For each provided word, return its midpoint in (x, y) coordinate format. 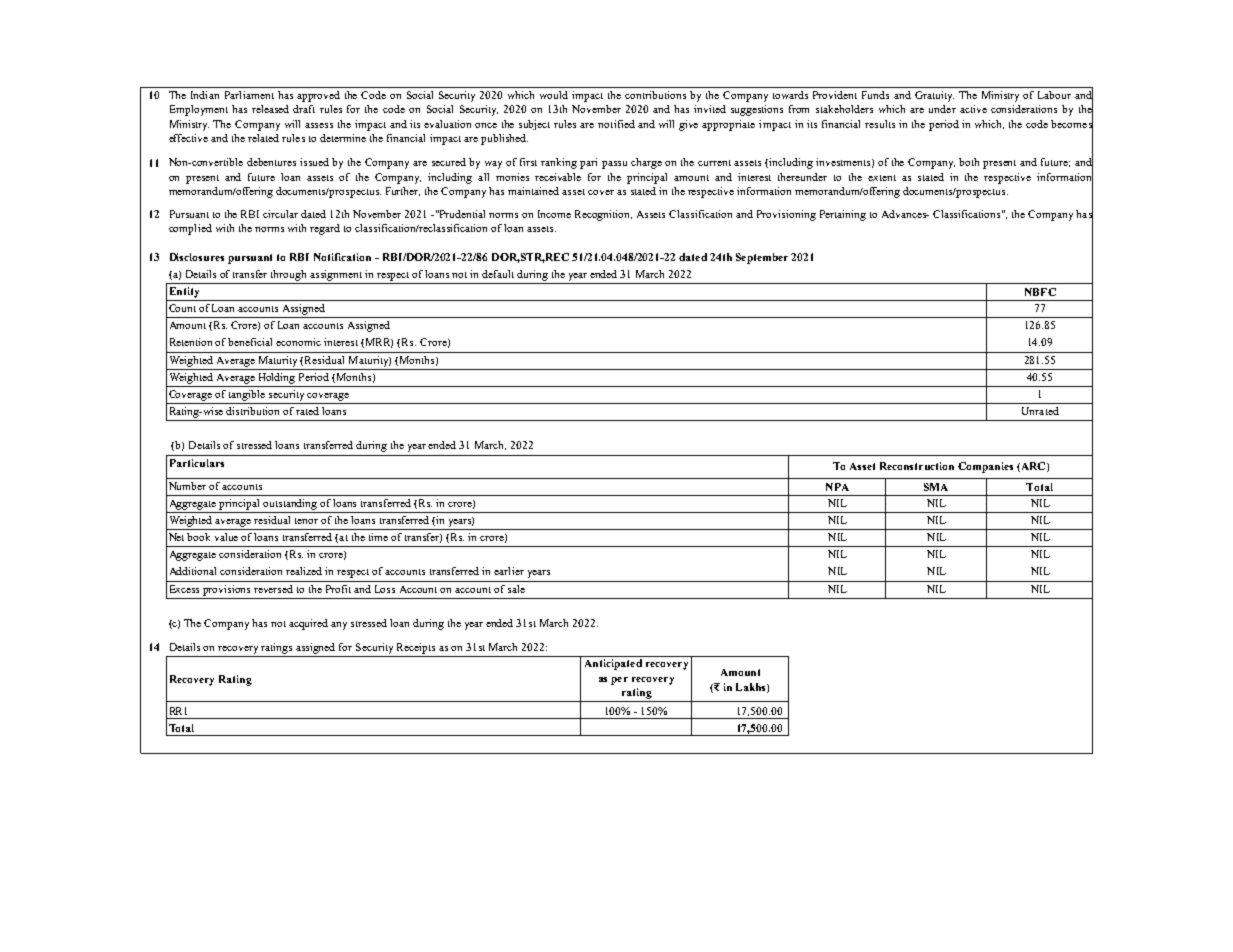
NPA (837, 487)
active (973, 109)
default (498, 274)
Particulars (197, 463)
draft (304, 109)
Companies (985, 467)
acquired (308, 624)
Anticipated (613, 664)
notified (616, 124)
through (288, 275)
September (762, 258)
